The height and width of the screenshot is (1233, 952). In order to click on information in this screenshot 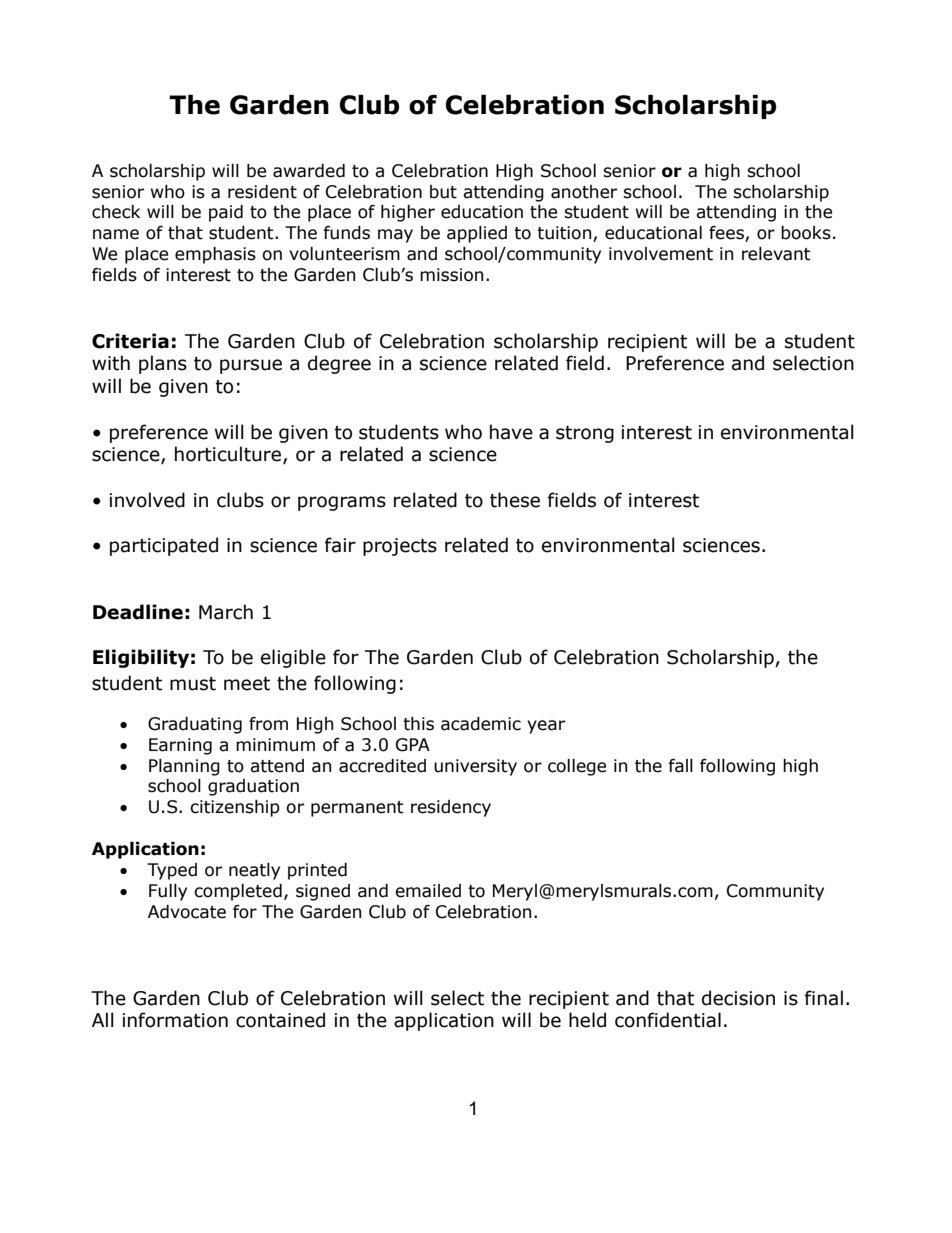, I will do `click(175, 1020)`.
